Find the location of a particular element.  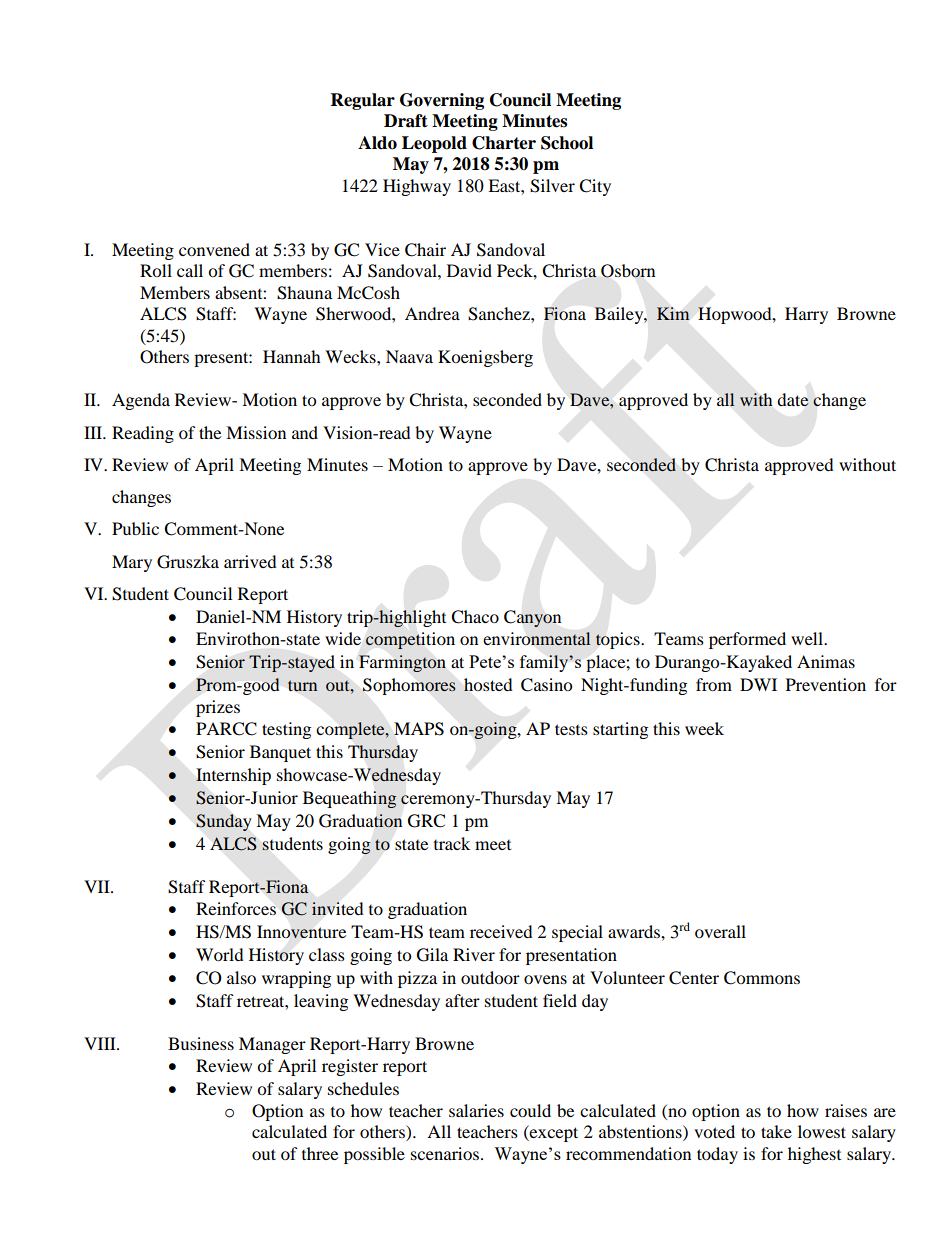

well is located at coordinates (808, 638).
